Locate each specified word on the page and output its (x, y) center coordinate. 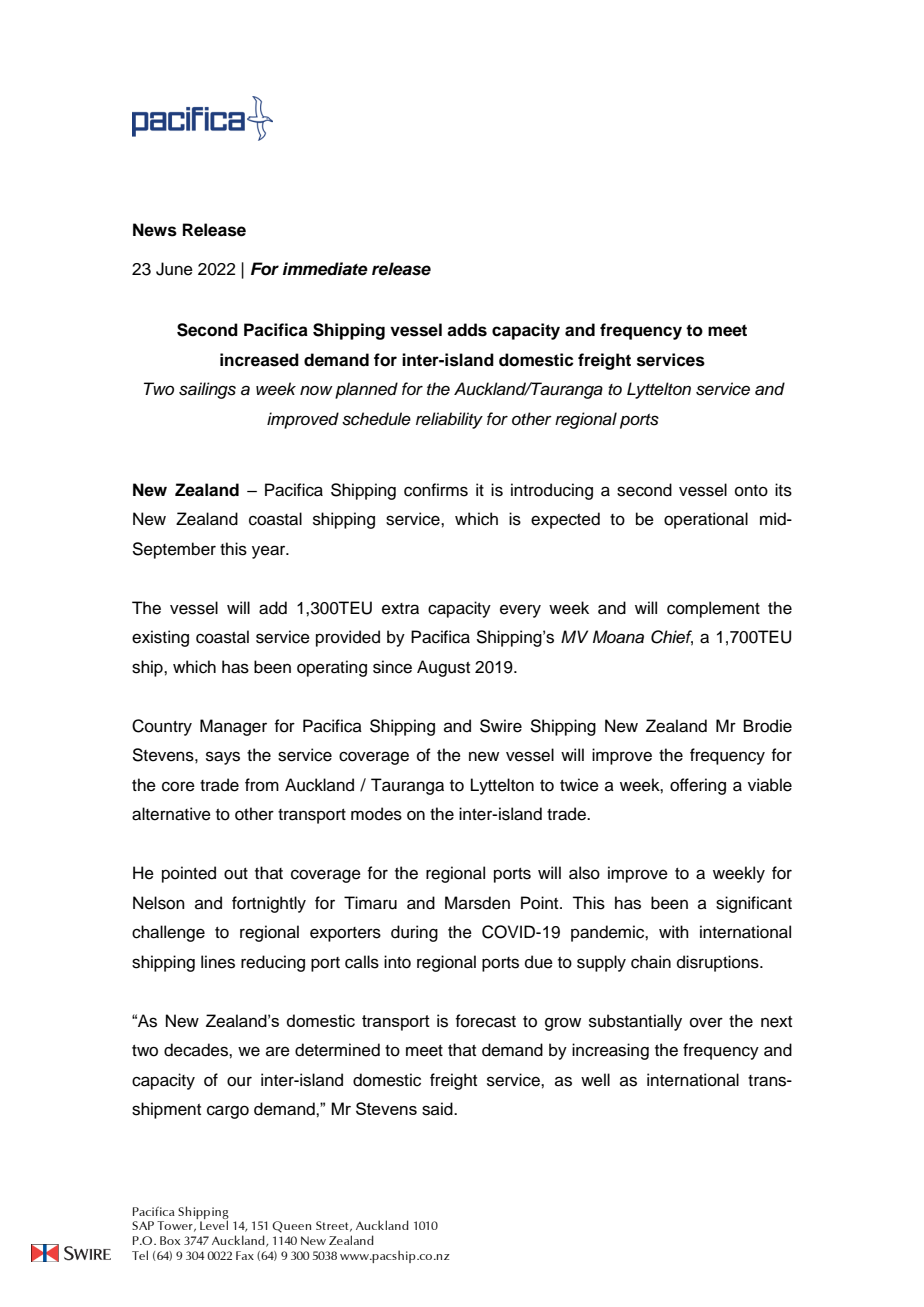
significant (754, 904)
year (270, 552)
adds (467, 330)
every (520, 611)
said (438, 1109)
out (236, 874)
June (174, 269)
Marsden (477, 903)
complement (713, 609)
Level (214, 1225)
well (595, 1080)
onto (751, 491)
